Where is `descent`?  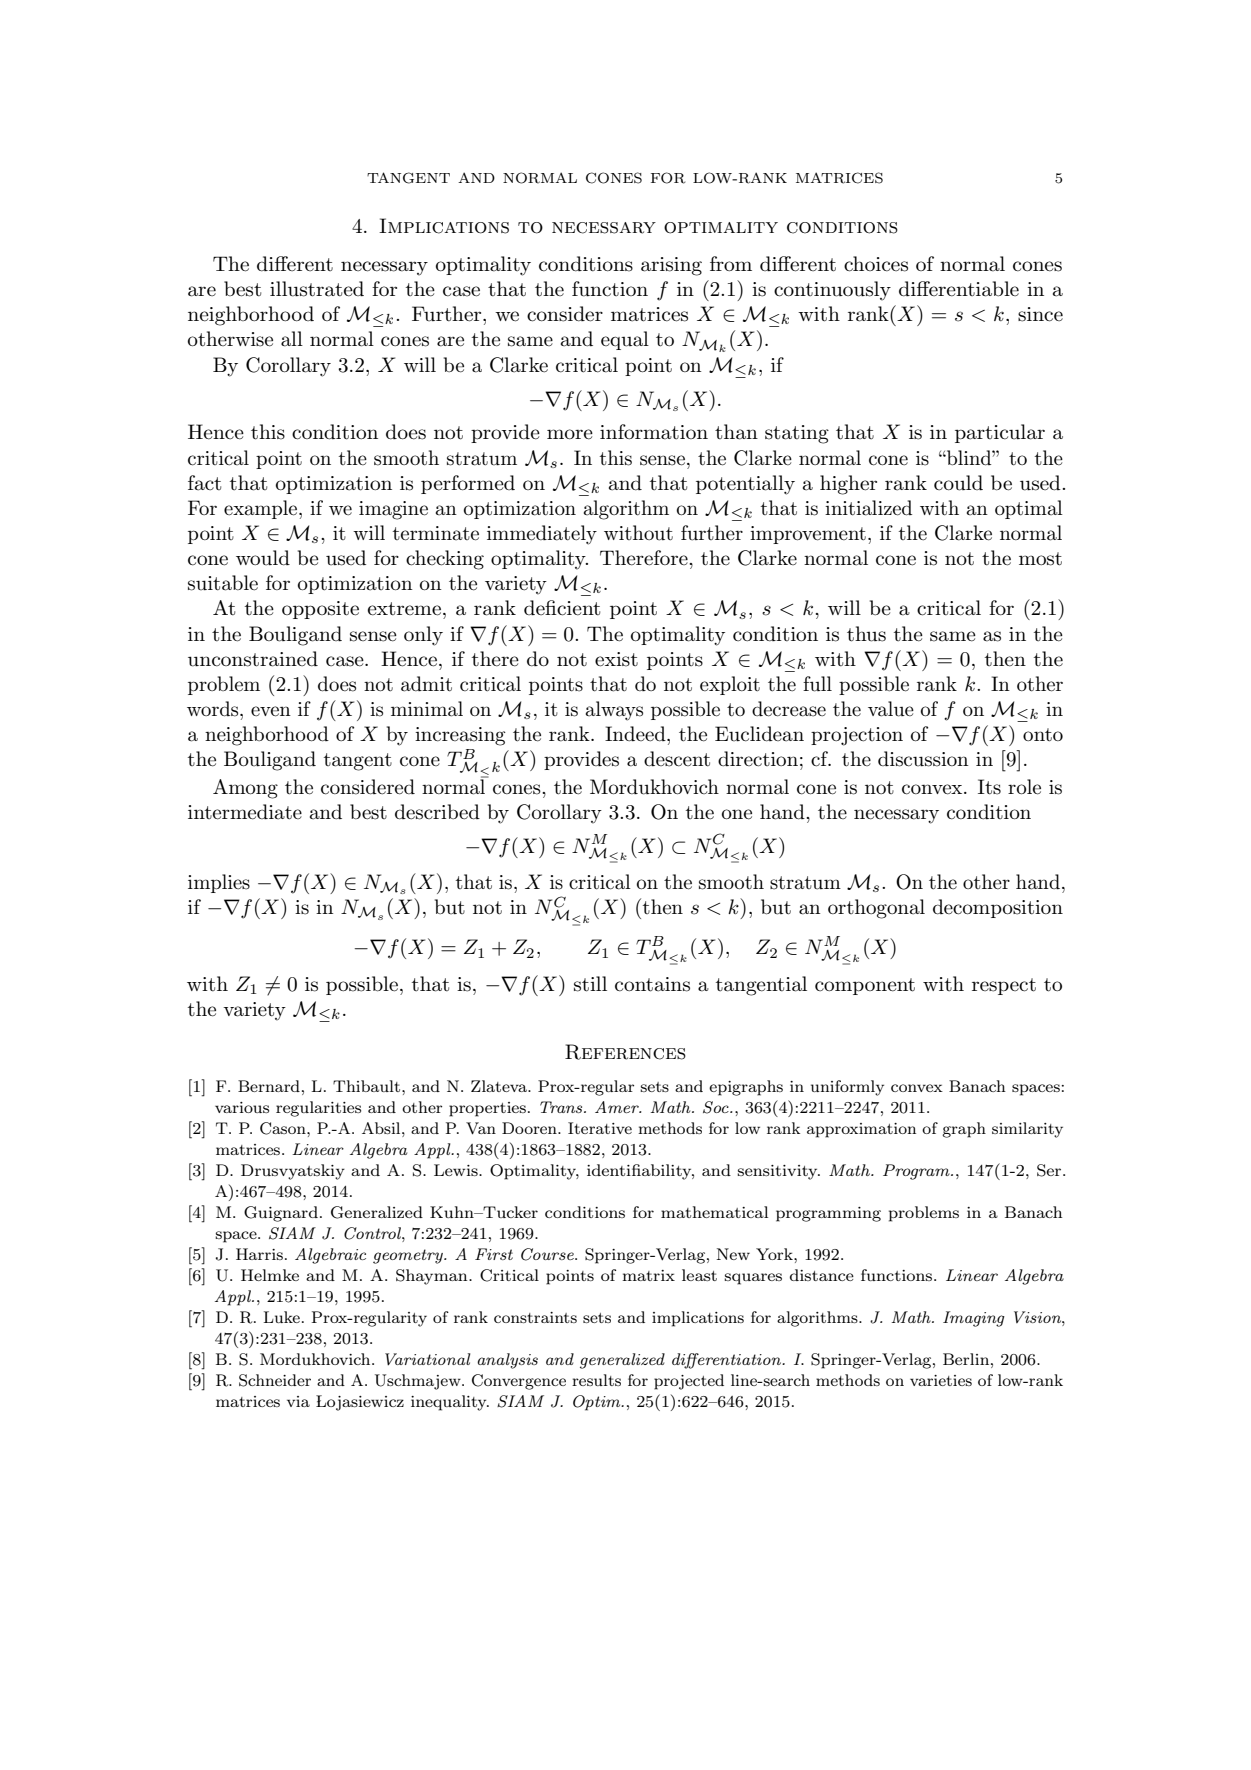 descent is located at coordinates (677, 759).
